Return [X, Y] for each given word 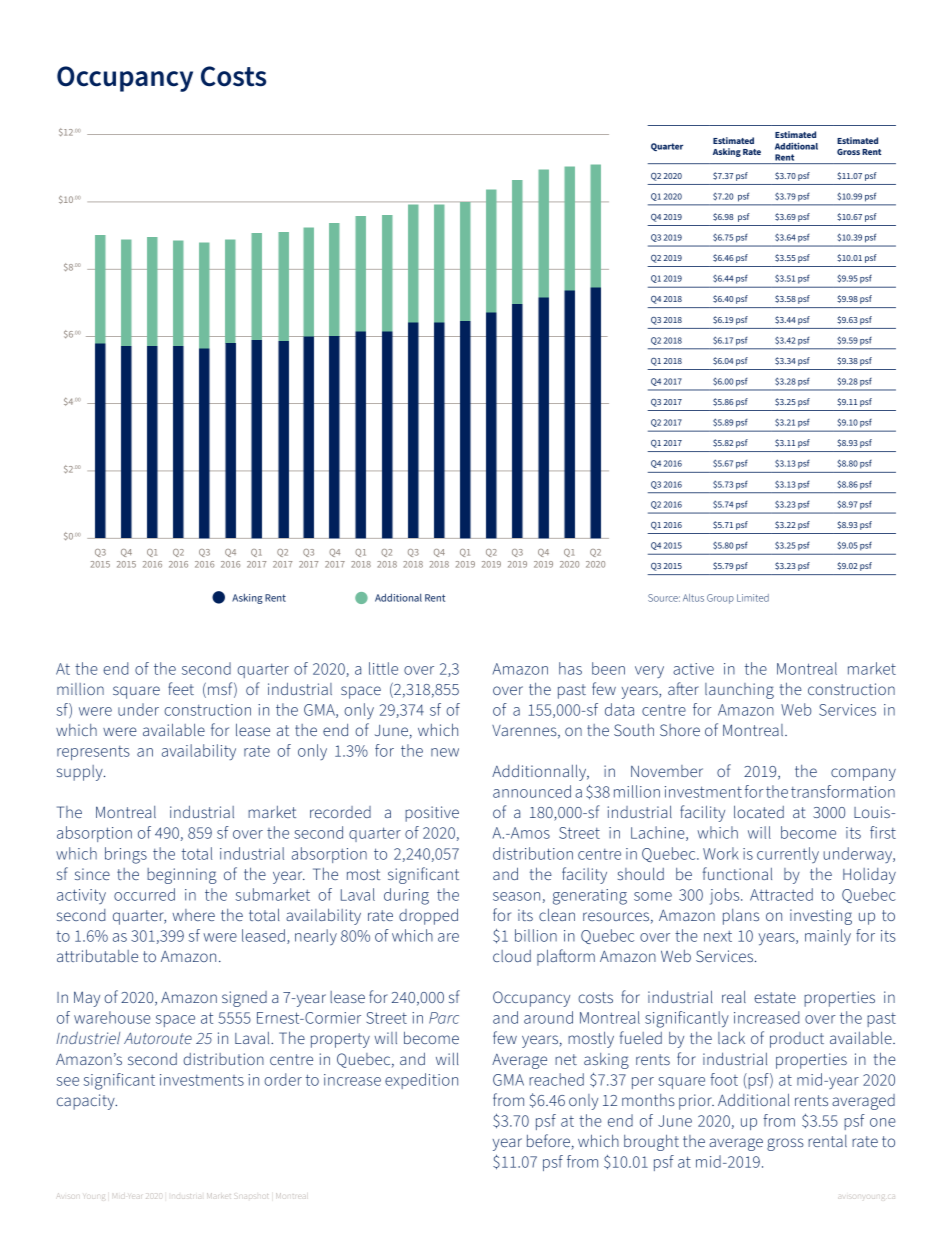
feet [181, 688]
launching [739, 691]
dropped [428, 916]
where [193, 915]
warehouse [112, 1017]
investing [821, 917]
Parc [444, 1018]
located [759, 811]
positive [432, 814]
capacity [87, 1102]
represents [93, 753]
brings [126, 855]
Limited [753, 598]
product [797, 1040]
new [445, 752]
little [383, 668]
